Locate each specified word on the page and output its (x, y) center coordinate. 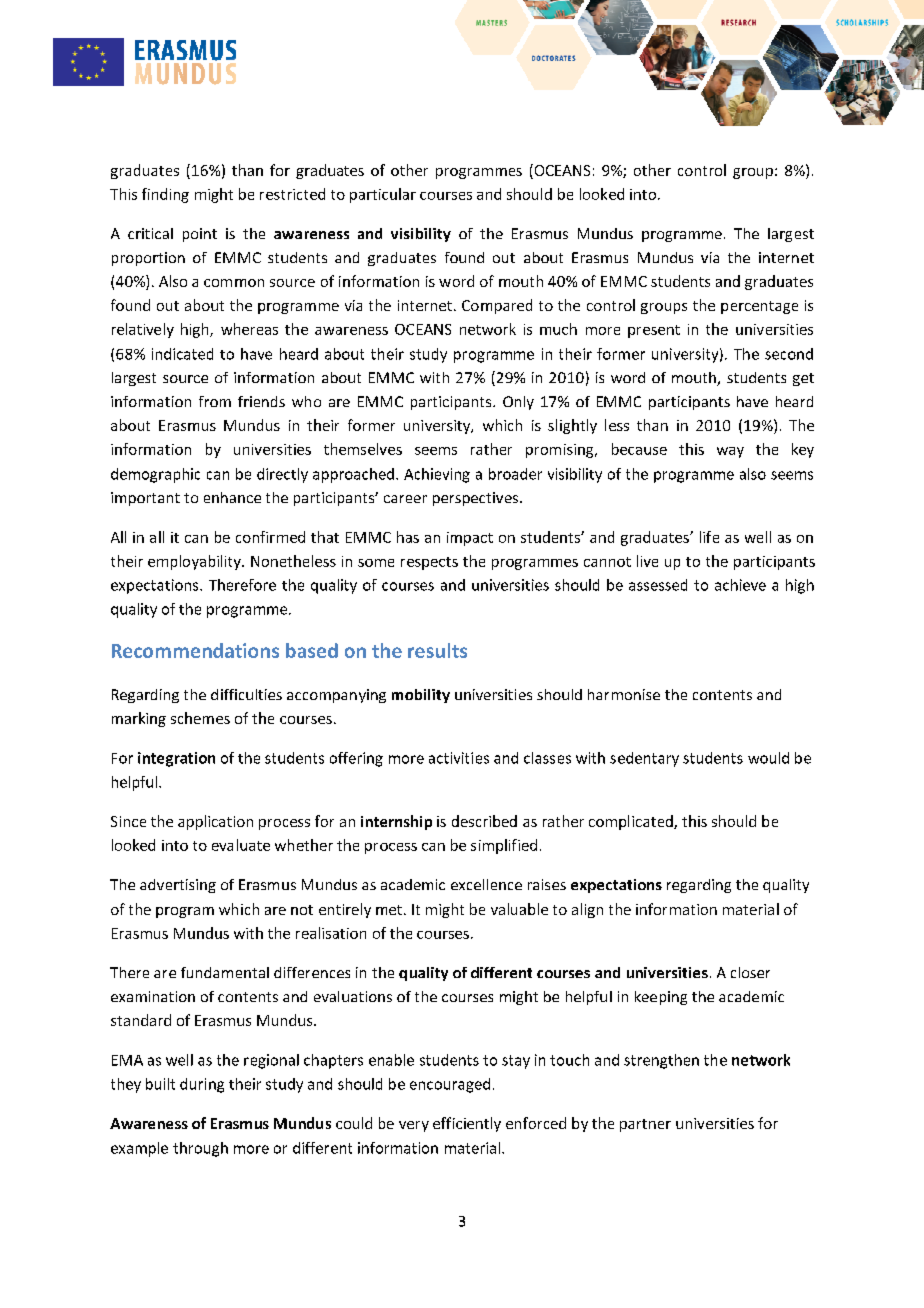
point (200, 235)
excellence (486, 884)
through (200, 1149)
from (215, 401)
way (730, 452)
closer (750, 972)
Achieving (437, 475)
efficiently (467, 1124)
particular (383, 195)
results (437, 650)
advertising (178, 886)
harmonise (624, 694)
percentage (759, 307)
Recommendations (195, 650)
